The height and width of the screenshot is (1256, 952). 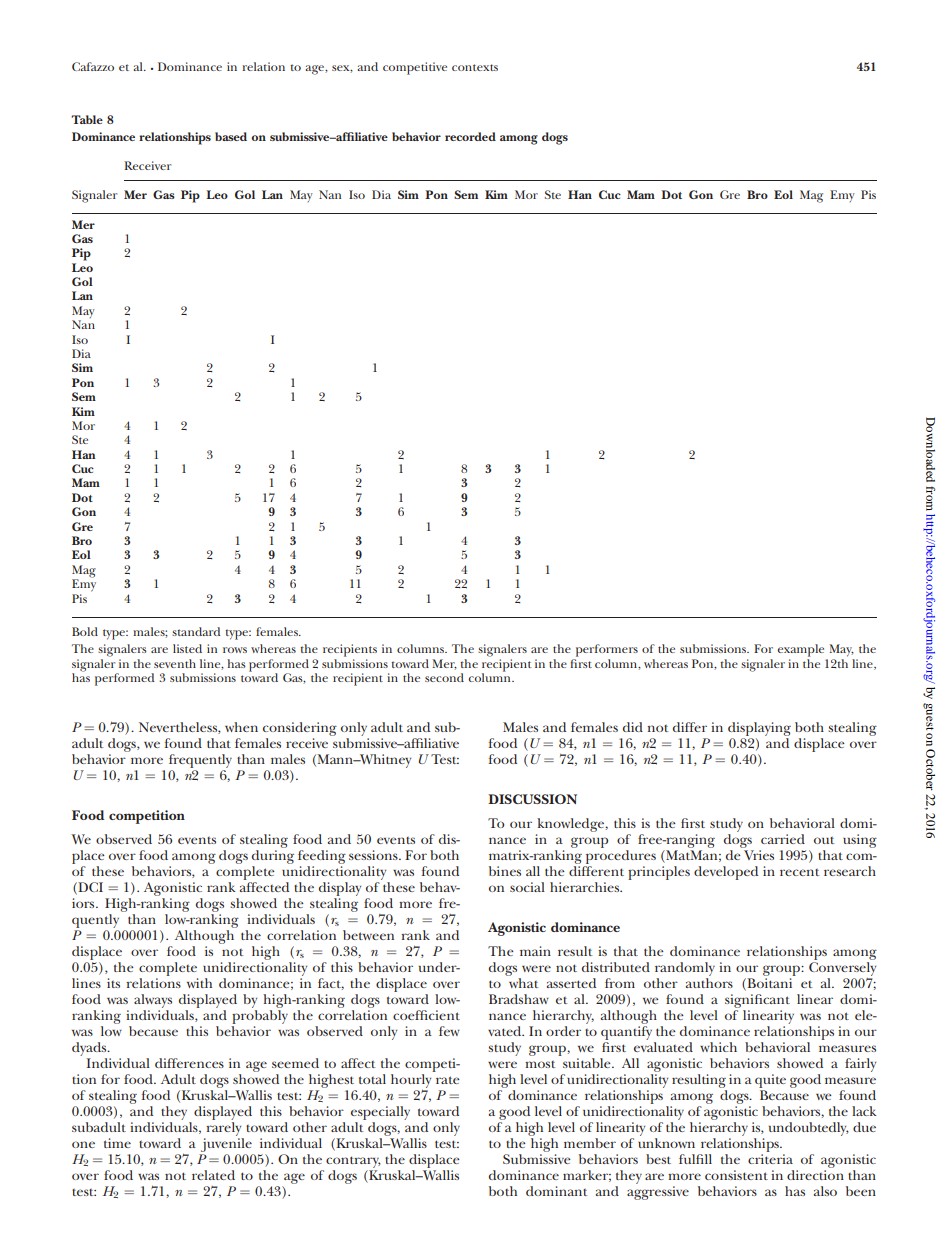 What do you see at coordinates (757, 1001) in the screenshot?
I see `significant` at bounding box center [757, 1001].
